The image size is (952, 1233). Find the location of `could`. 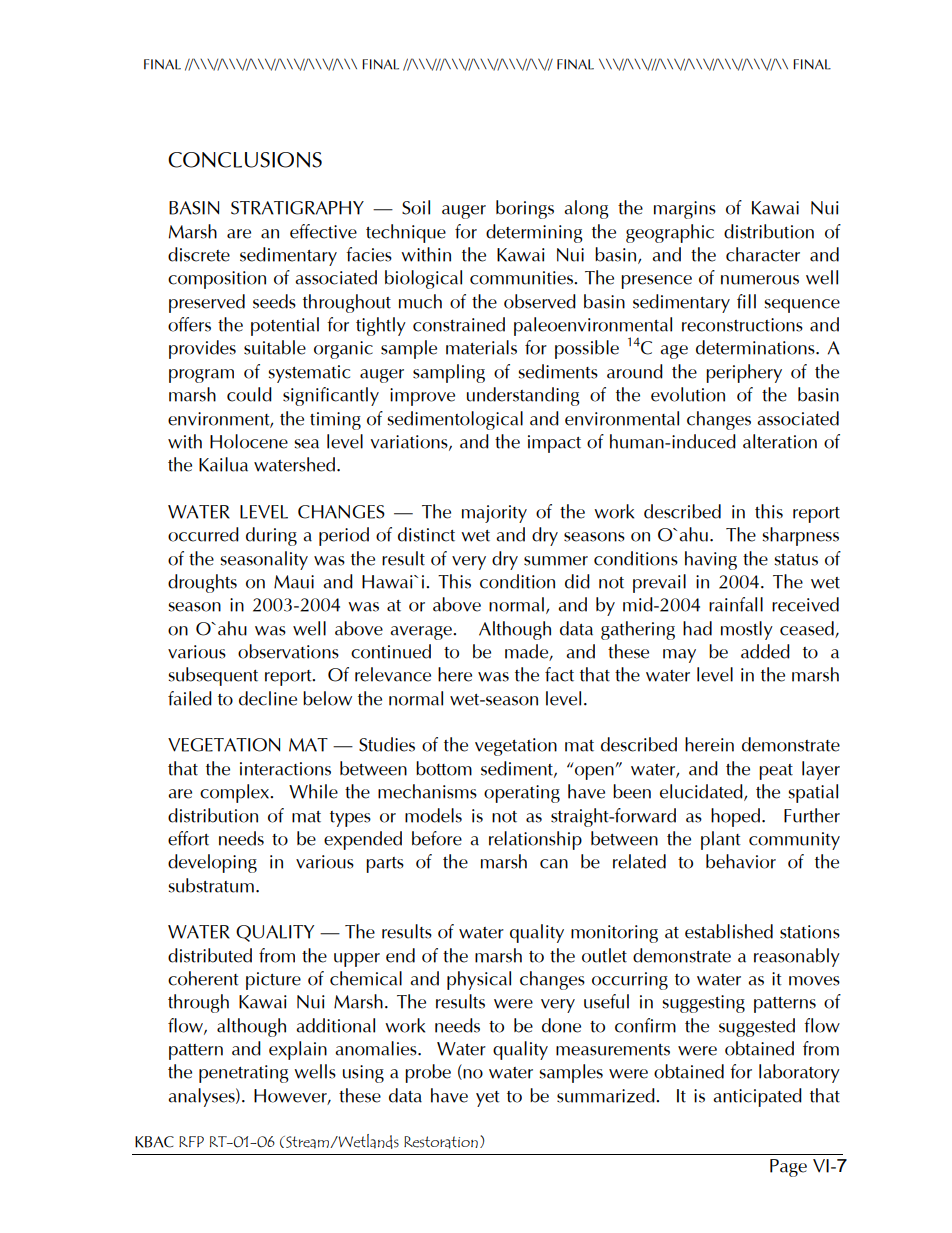

could is located at coordinates (249, 394).
